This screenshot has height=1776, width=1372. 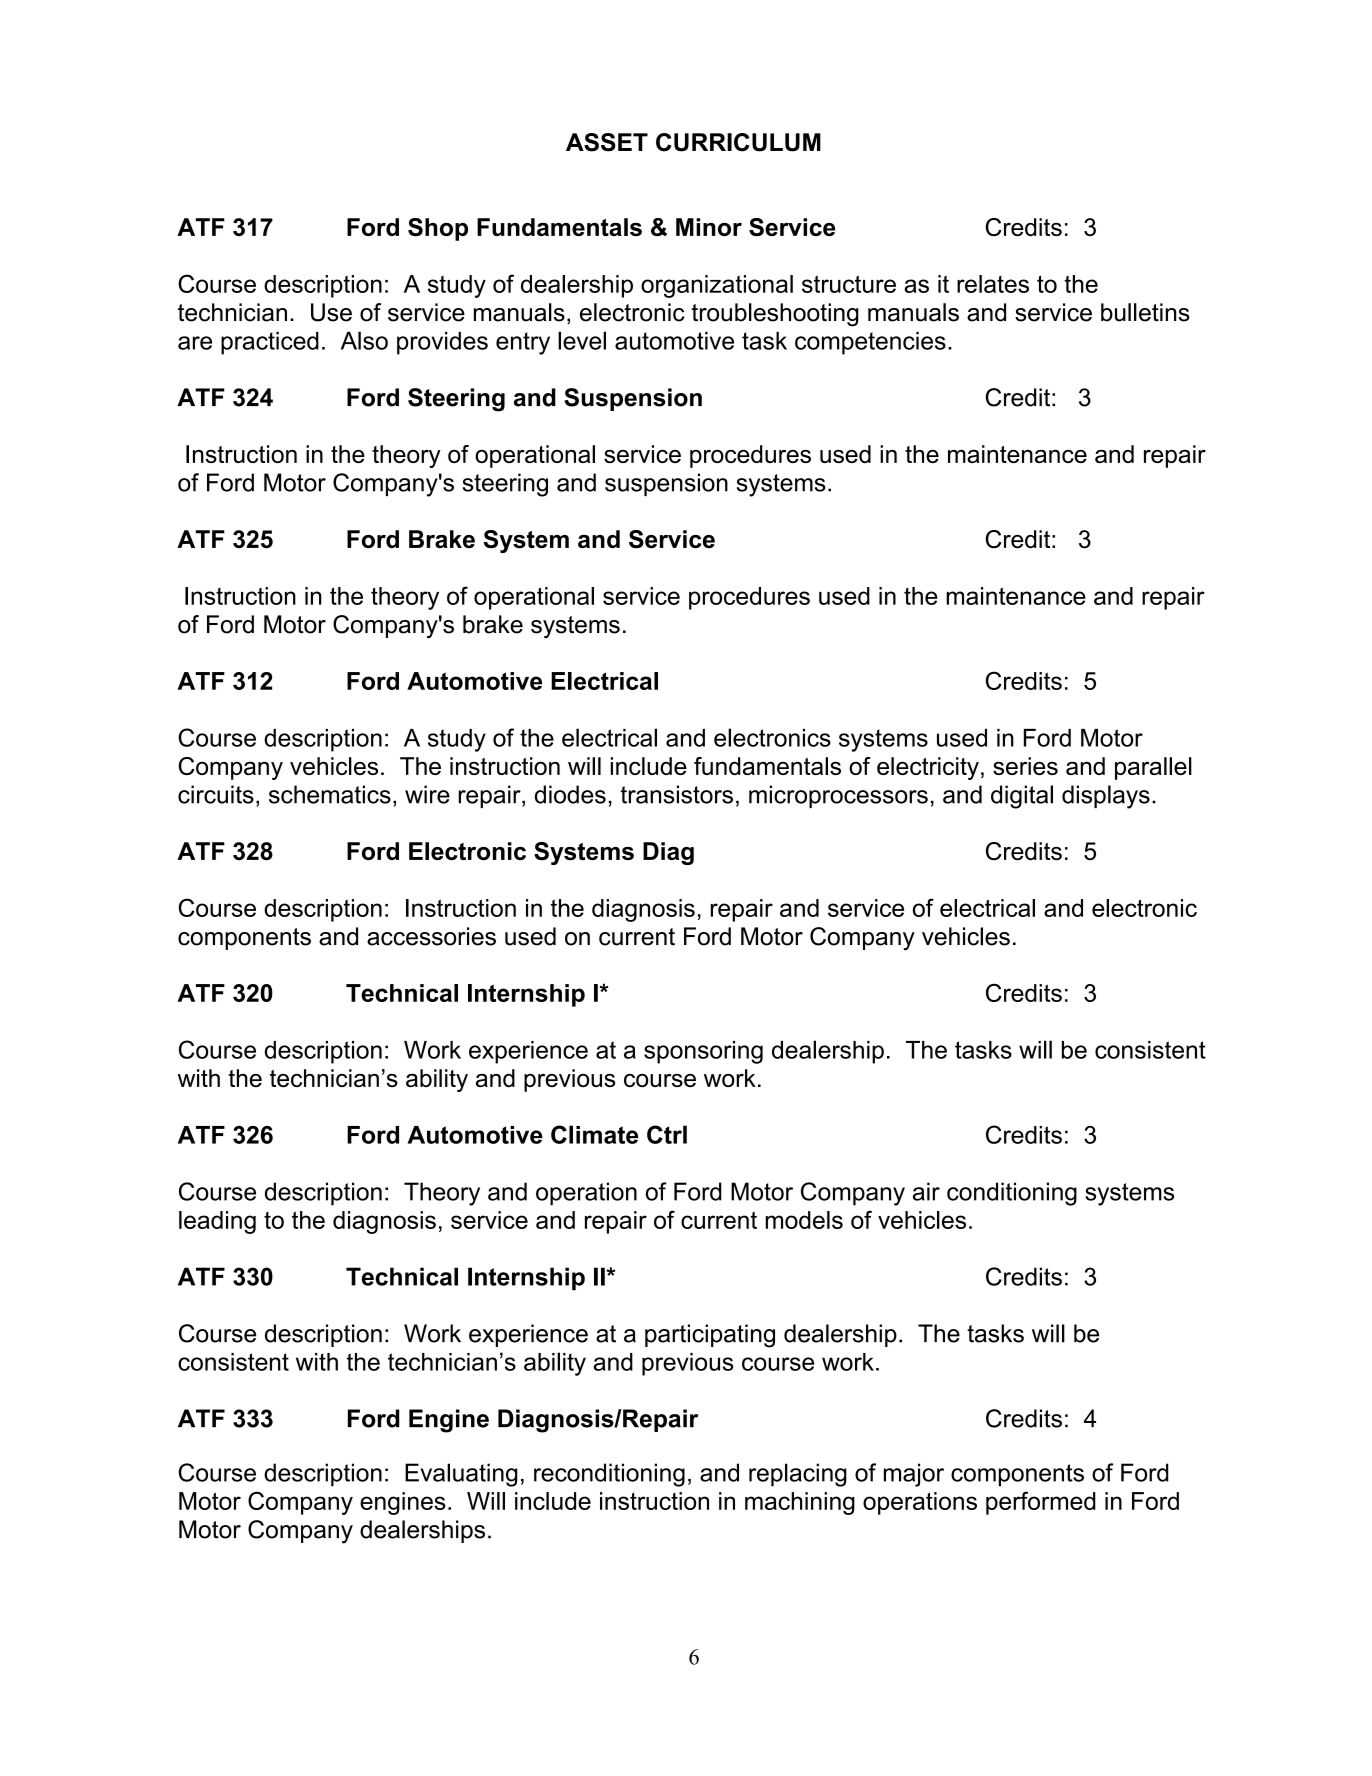 I want to click on transistors, so click(x=676, y=794).
